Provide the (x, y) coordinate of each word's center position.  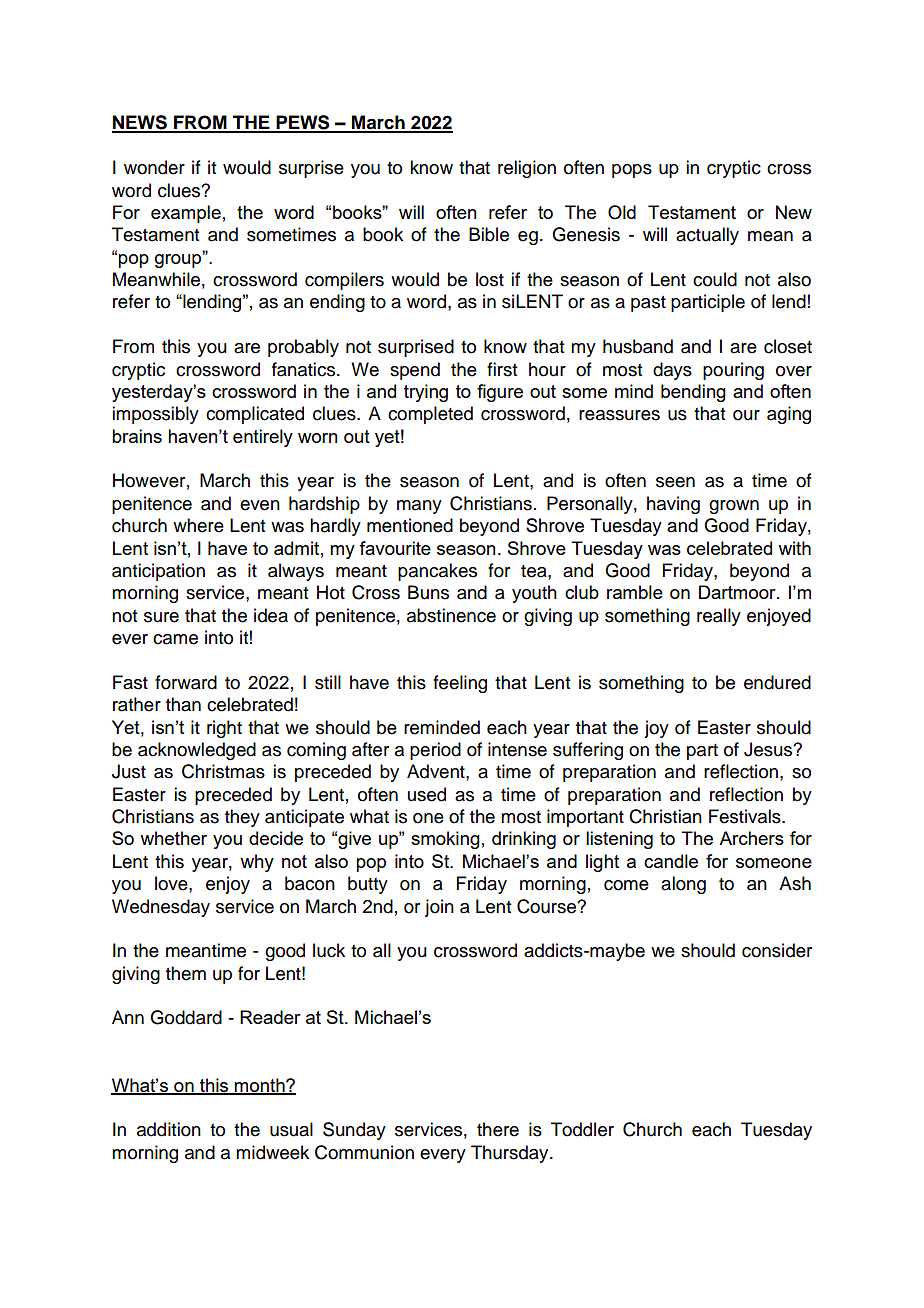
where (198, 525)
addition (169, 1129)
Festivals (746, 816)
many (419, 507)
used (427, 794)
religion (527, 169)
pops (632, 171)
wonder (154, 167)
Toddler (582, 1129)
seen (675, 482)
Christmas (223, 771)
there (498, 1129)
